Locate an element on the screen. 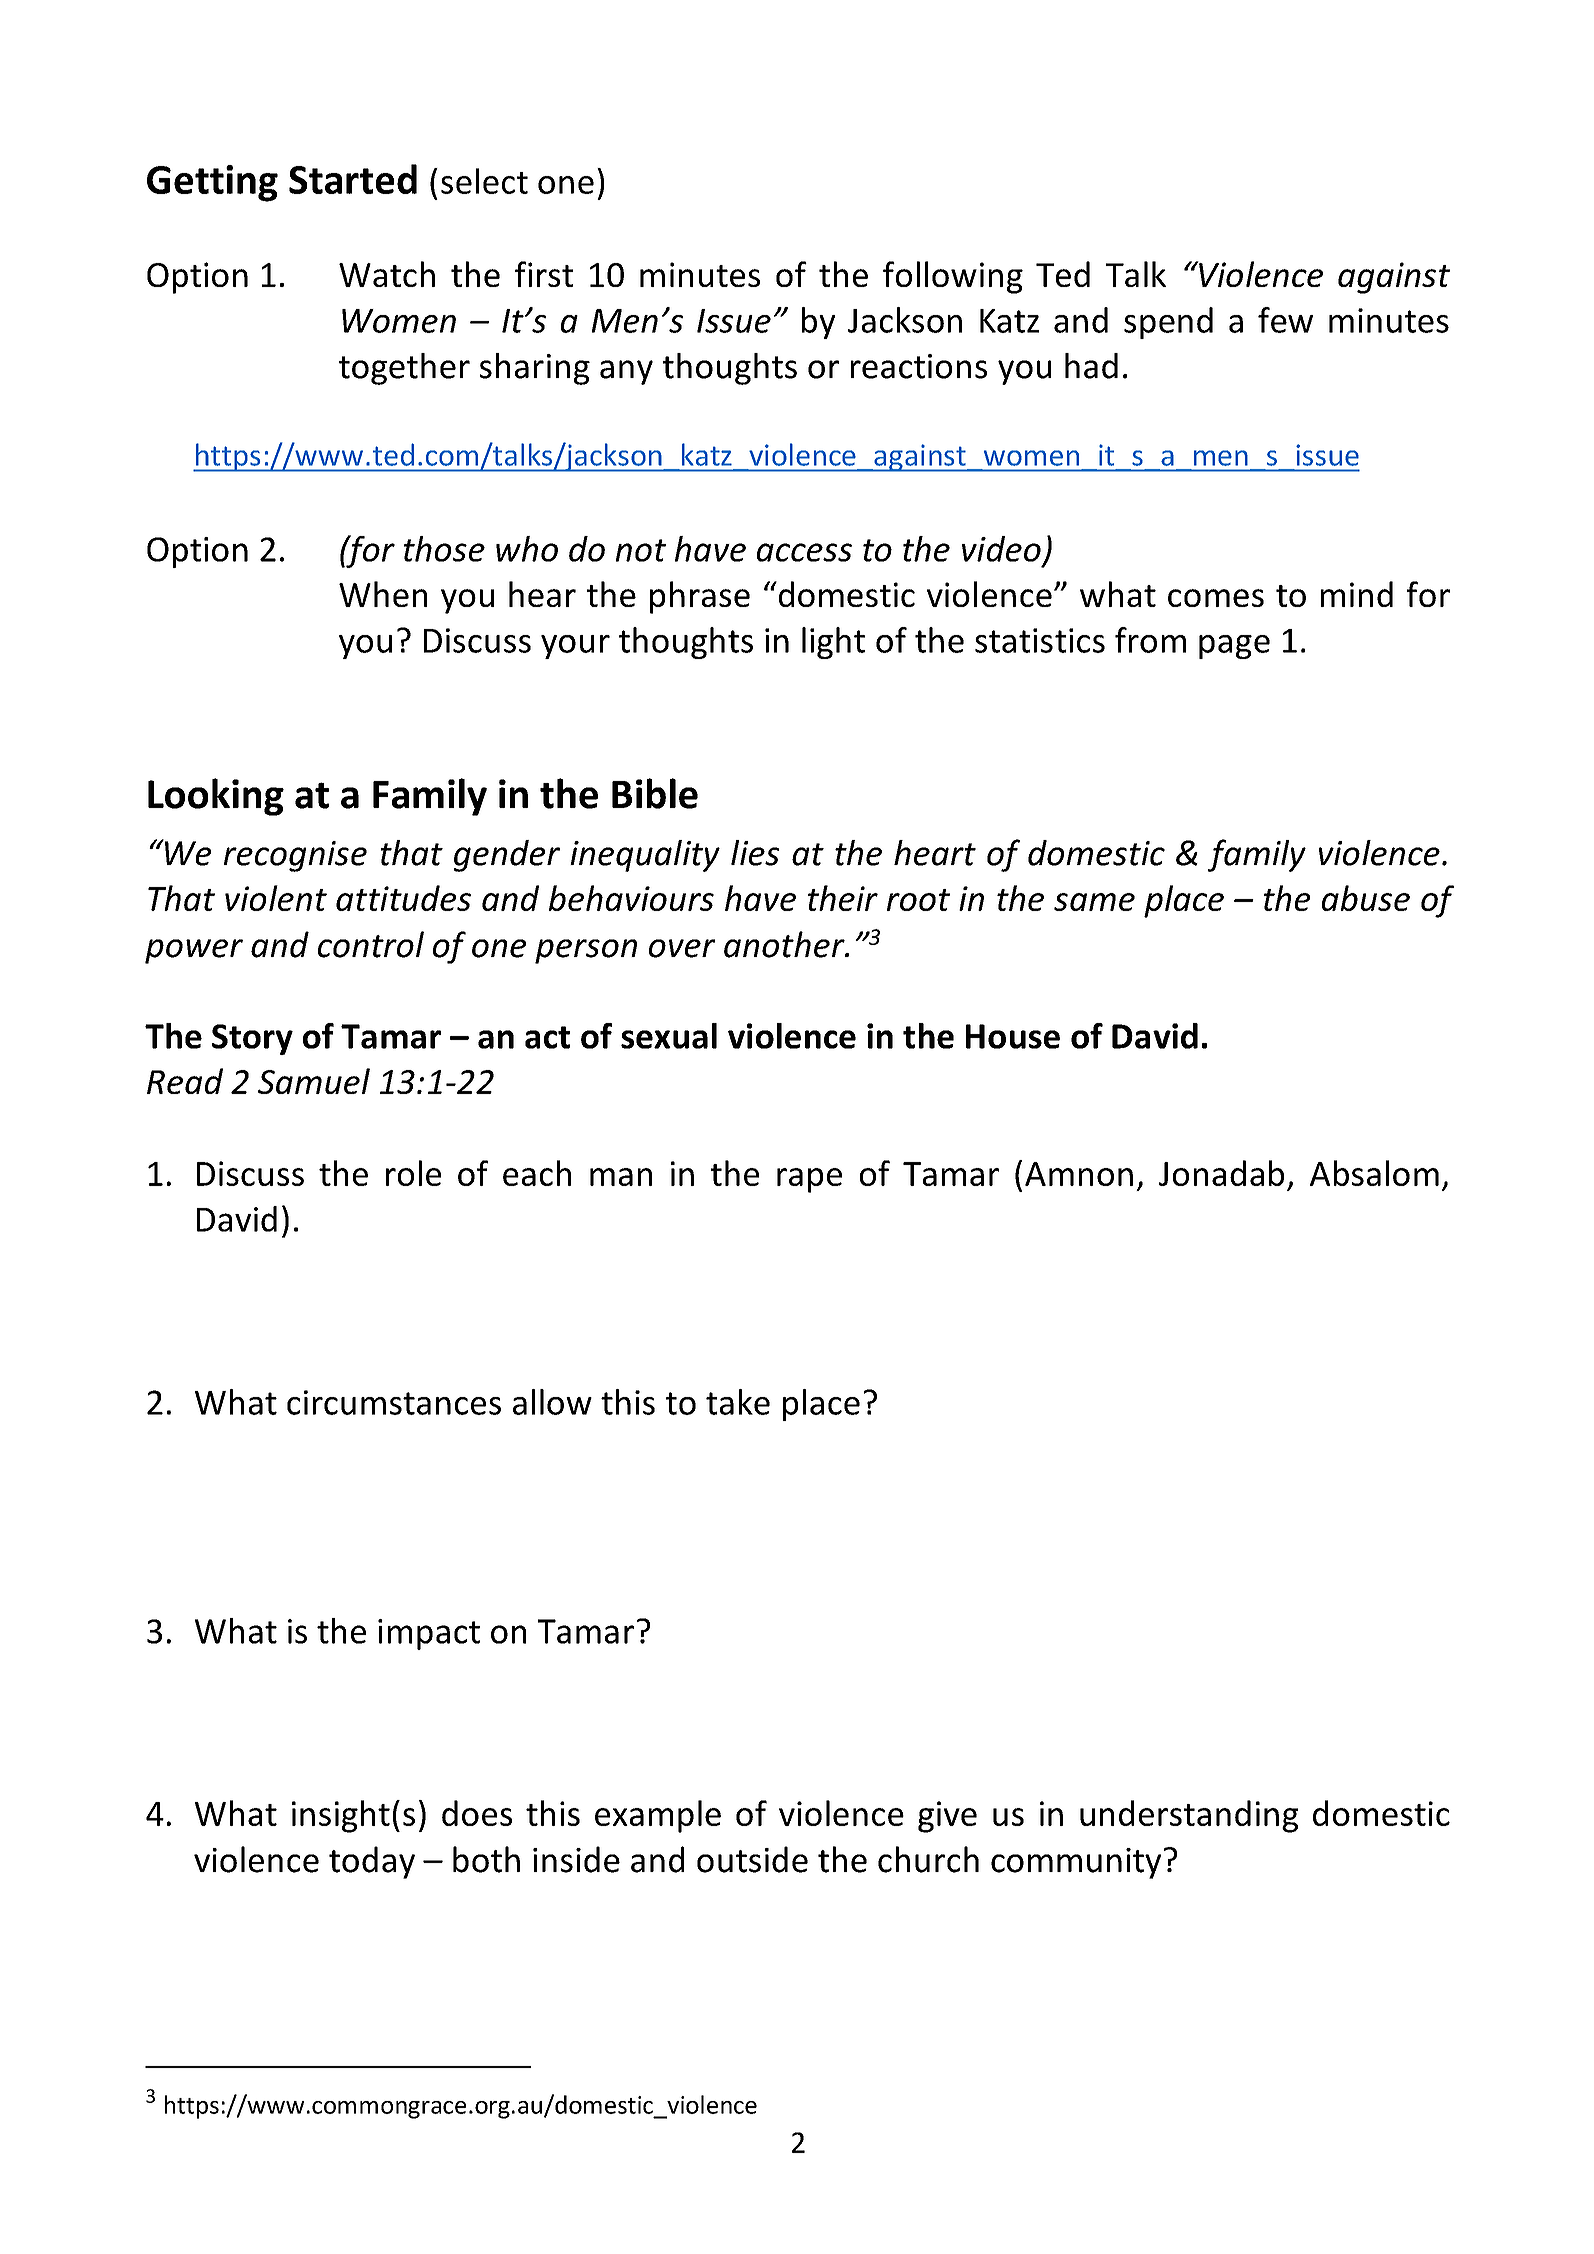 Image resolution: width=1594 pixels, height=2254 pixels. Amnon is located at coordinates (1079, 1174).
